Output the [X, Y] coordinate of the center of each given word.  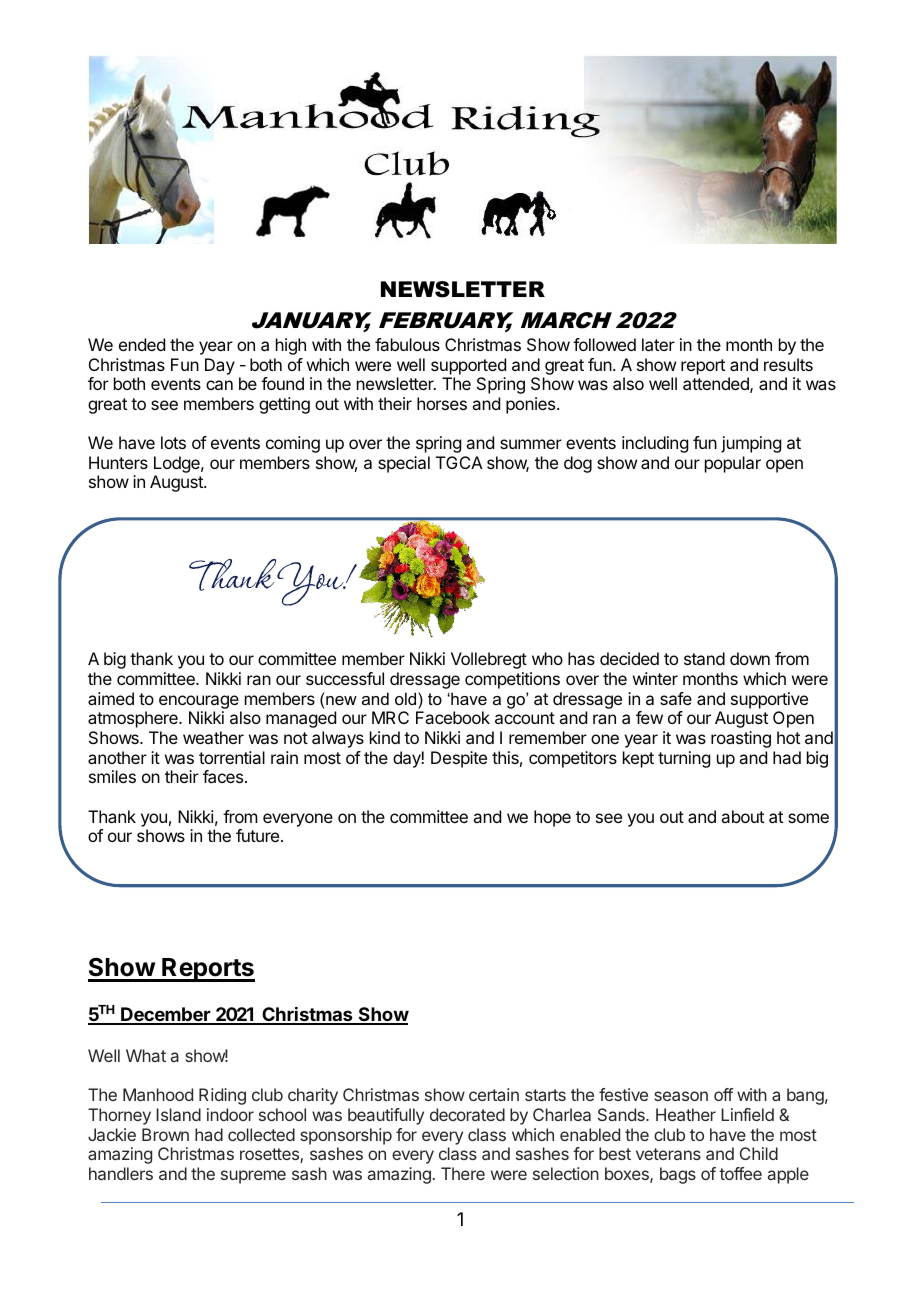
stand [704, 658]
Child [759, 1153]
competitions [512, 680]
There [463, 1173]
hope [552, 818]
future [257, 835]
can [219, 385]
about [742, 816]
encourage [199, 702]
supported [468, 366]
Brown [165, 1134]
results [788, 364]
